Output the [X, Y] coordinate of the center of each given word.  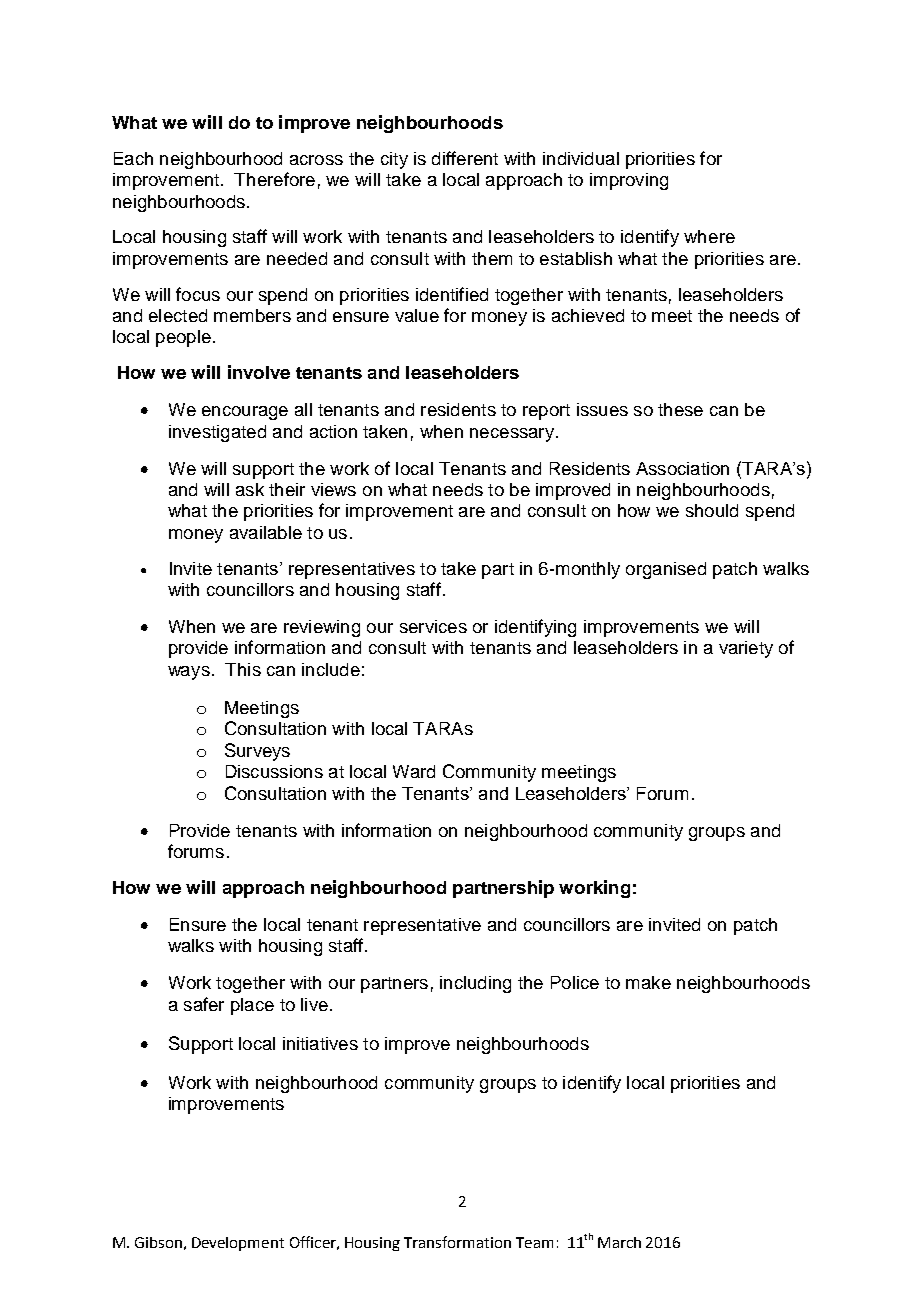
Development [238, 1244]
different [465, 158]
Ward [414, 771]
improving [629, 181]
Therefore [274, 179]
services [433, 626]
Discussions [274, 771]
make [648, 982]
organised [666, 570]
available [266, 532]
